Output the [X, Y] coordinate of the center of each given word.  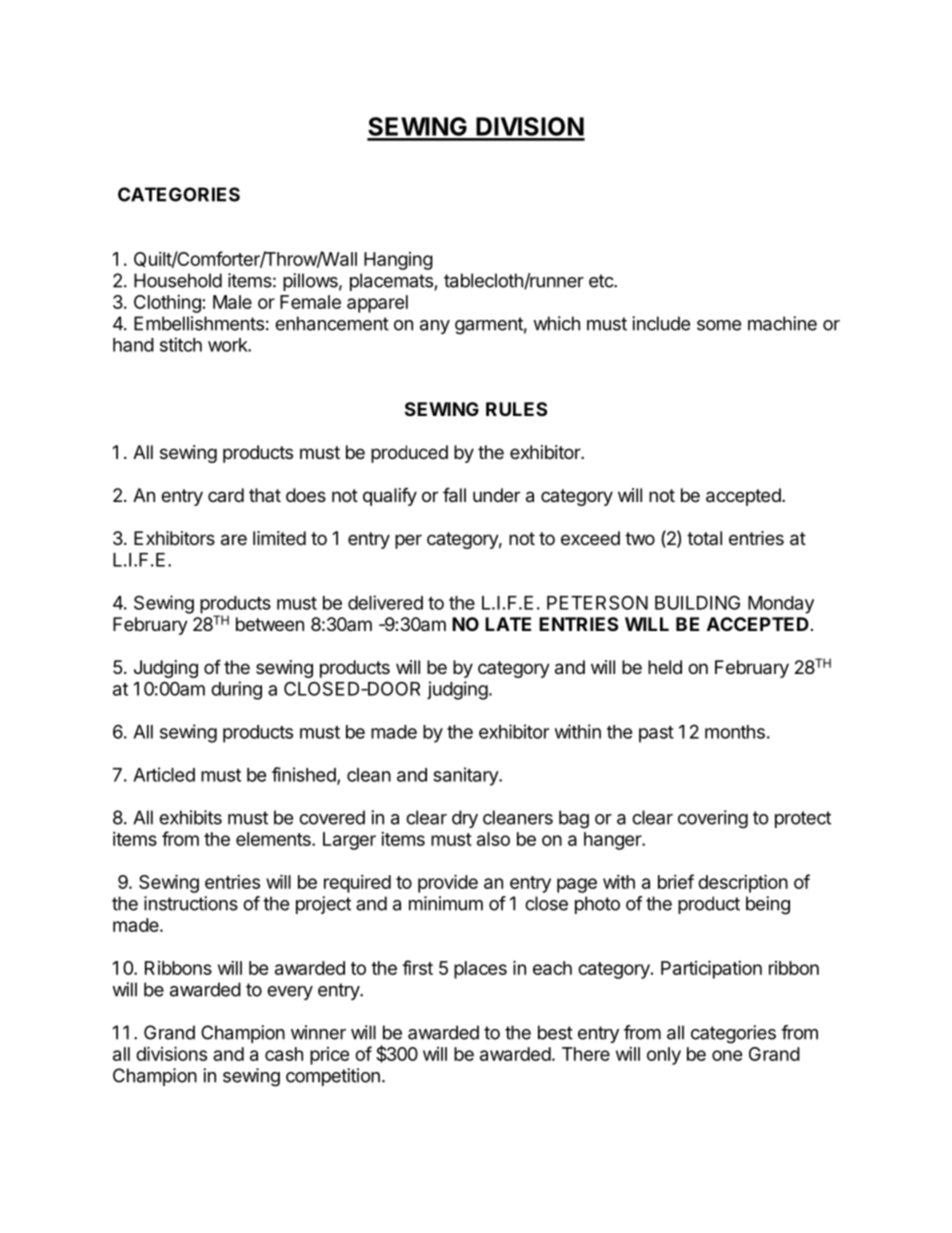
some [719, 325]
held [665, 667]
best [555, 1032]
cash [284, 1054]
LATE [508, 624]
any [435, 327]
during [236, 690]
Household [178, 280]
